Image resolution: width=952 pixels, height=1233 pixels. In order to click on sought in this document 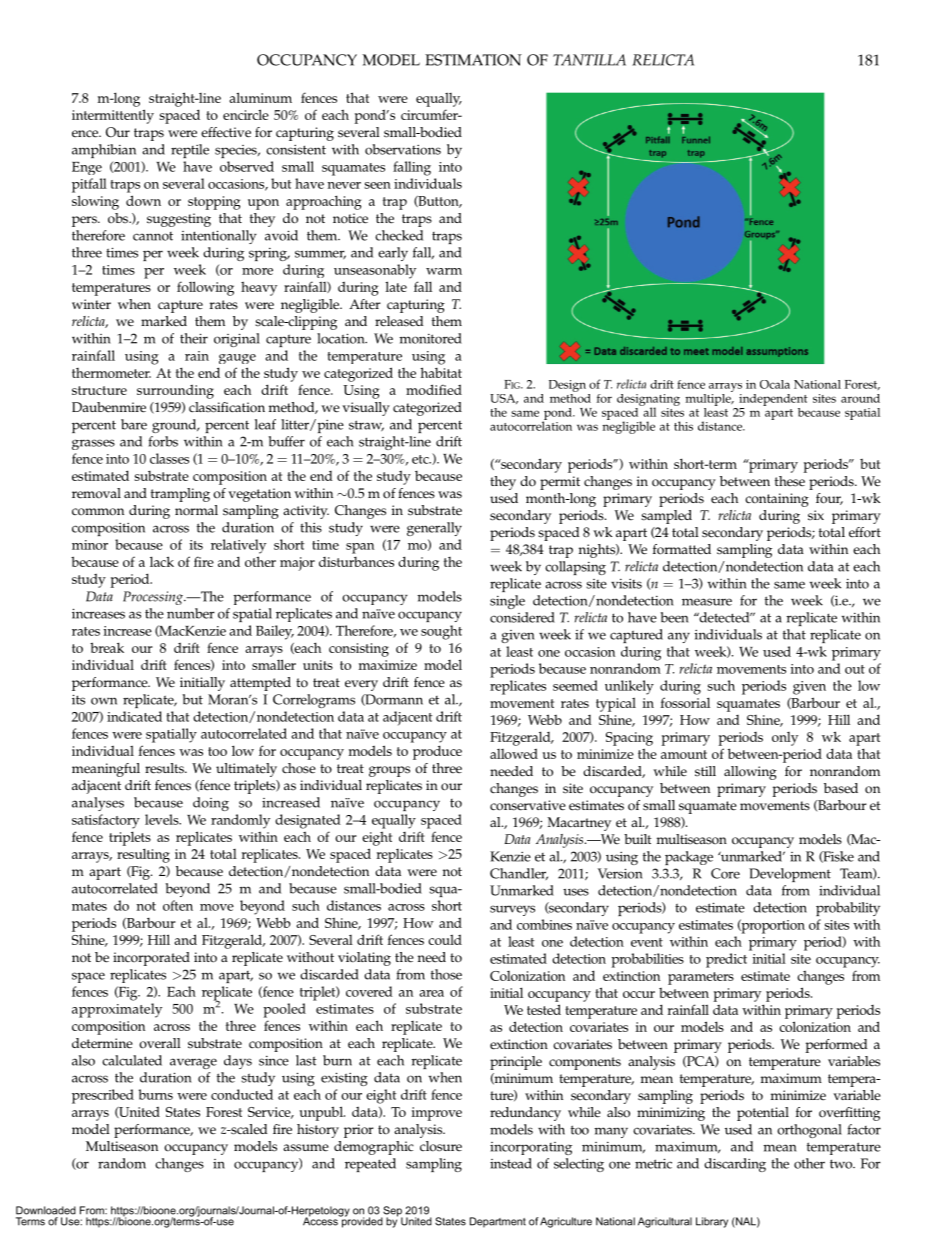, I will do `click(441, 632)`.
